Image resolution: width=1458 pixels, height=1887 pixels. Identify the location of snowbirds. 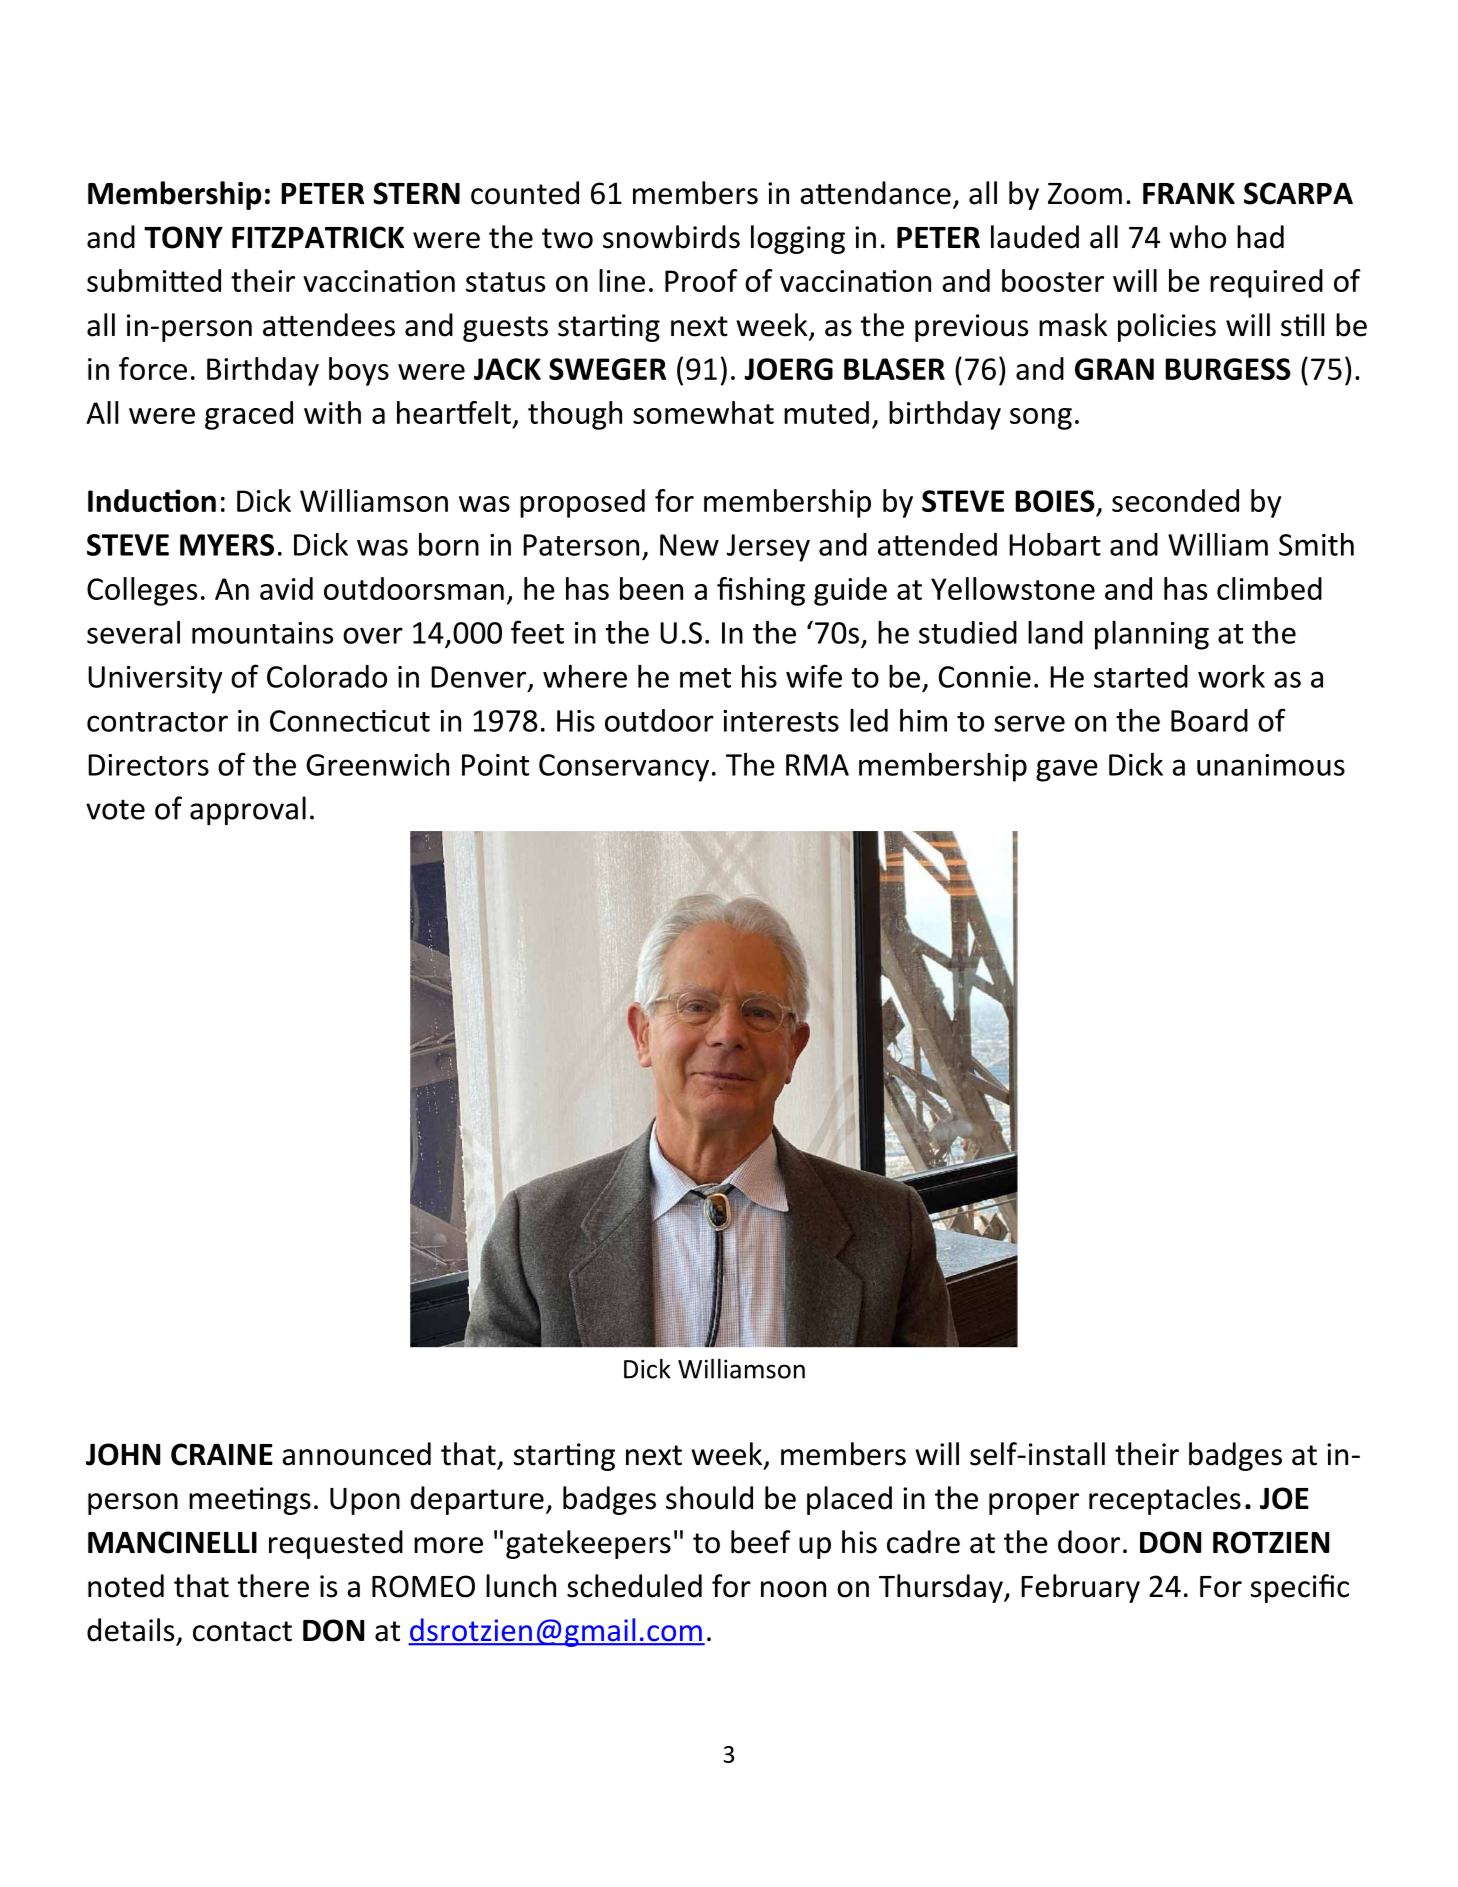
(671, 237).
